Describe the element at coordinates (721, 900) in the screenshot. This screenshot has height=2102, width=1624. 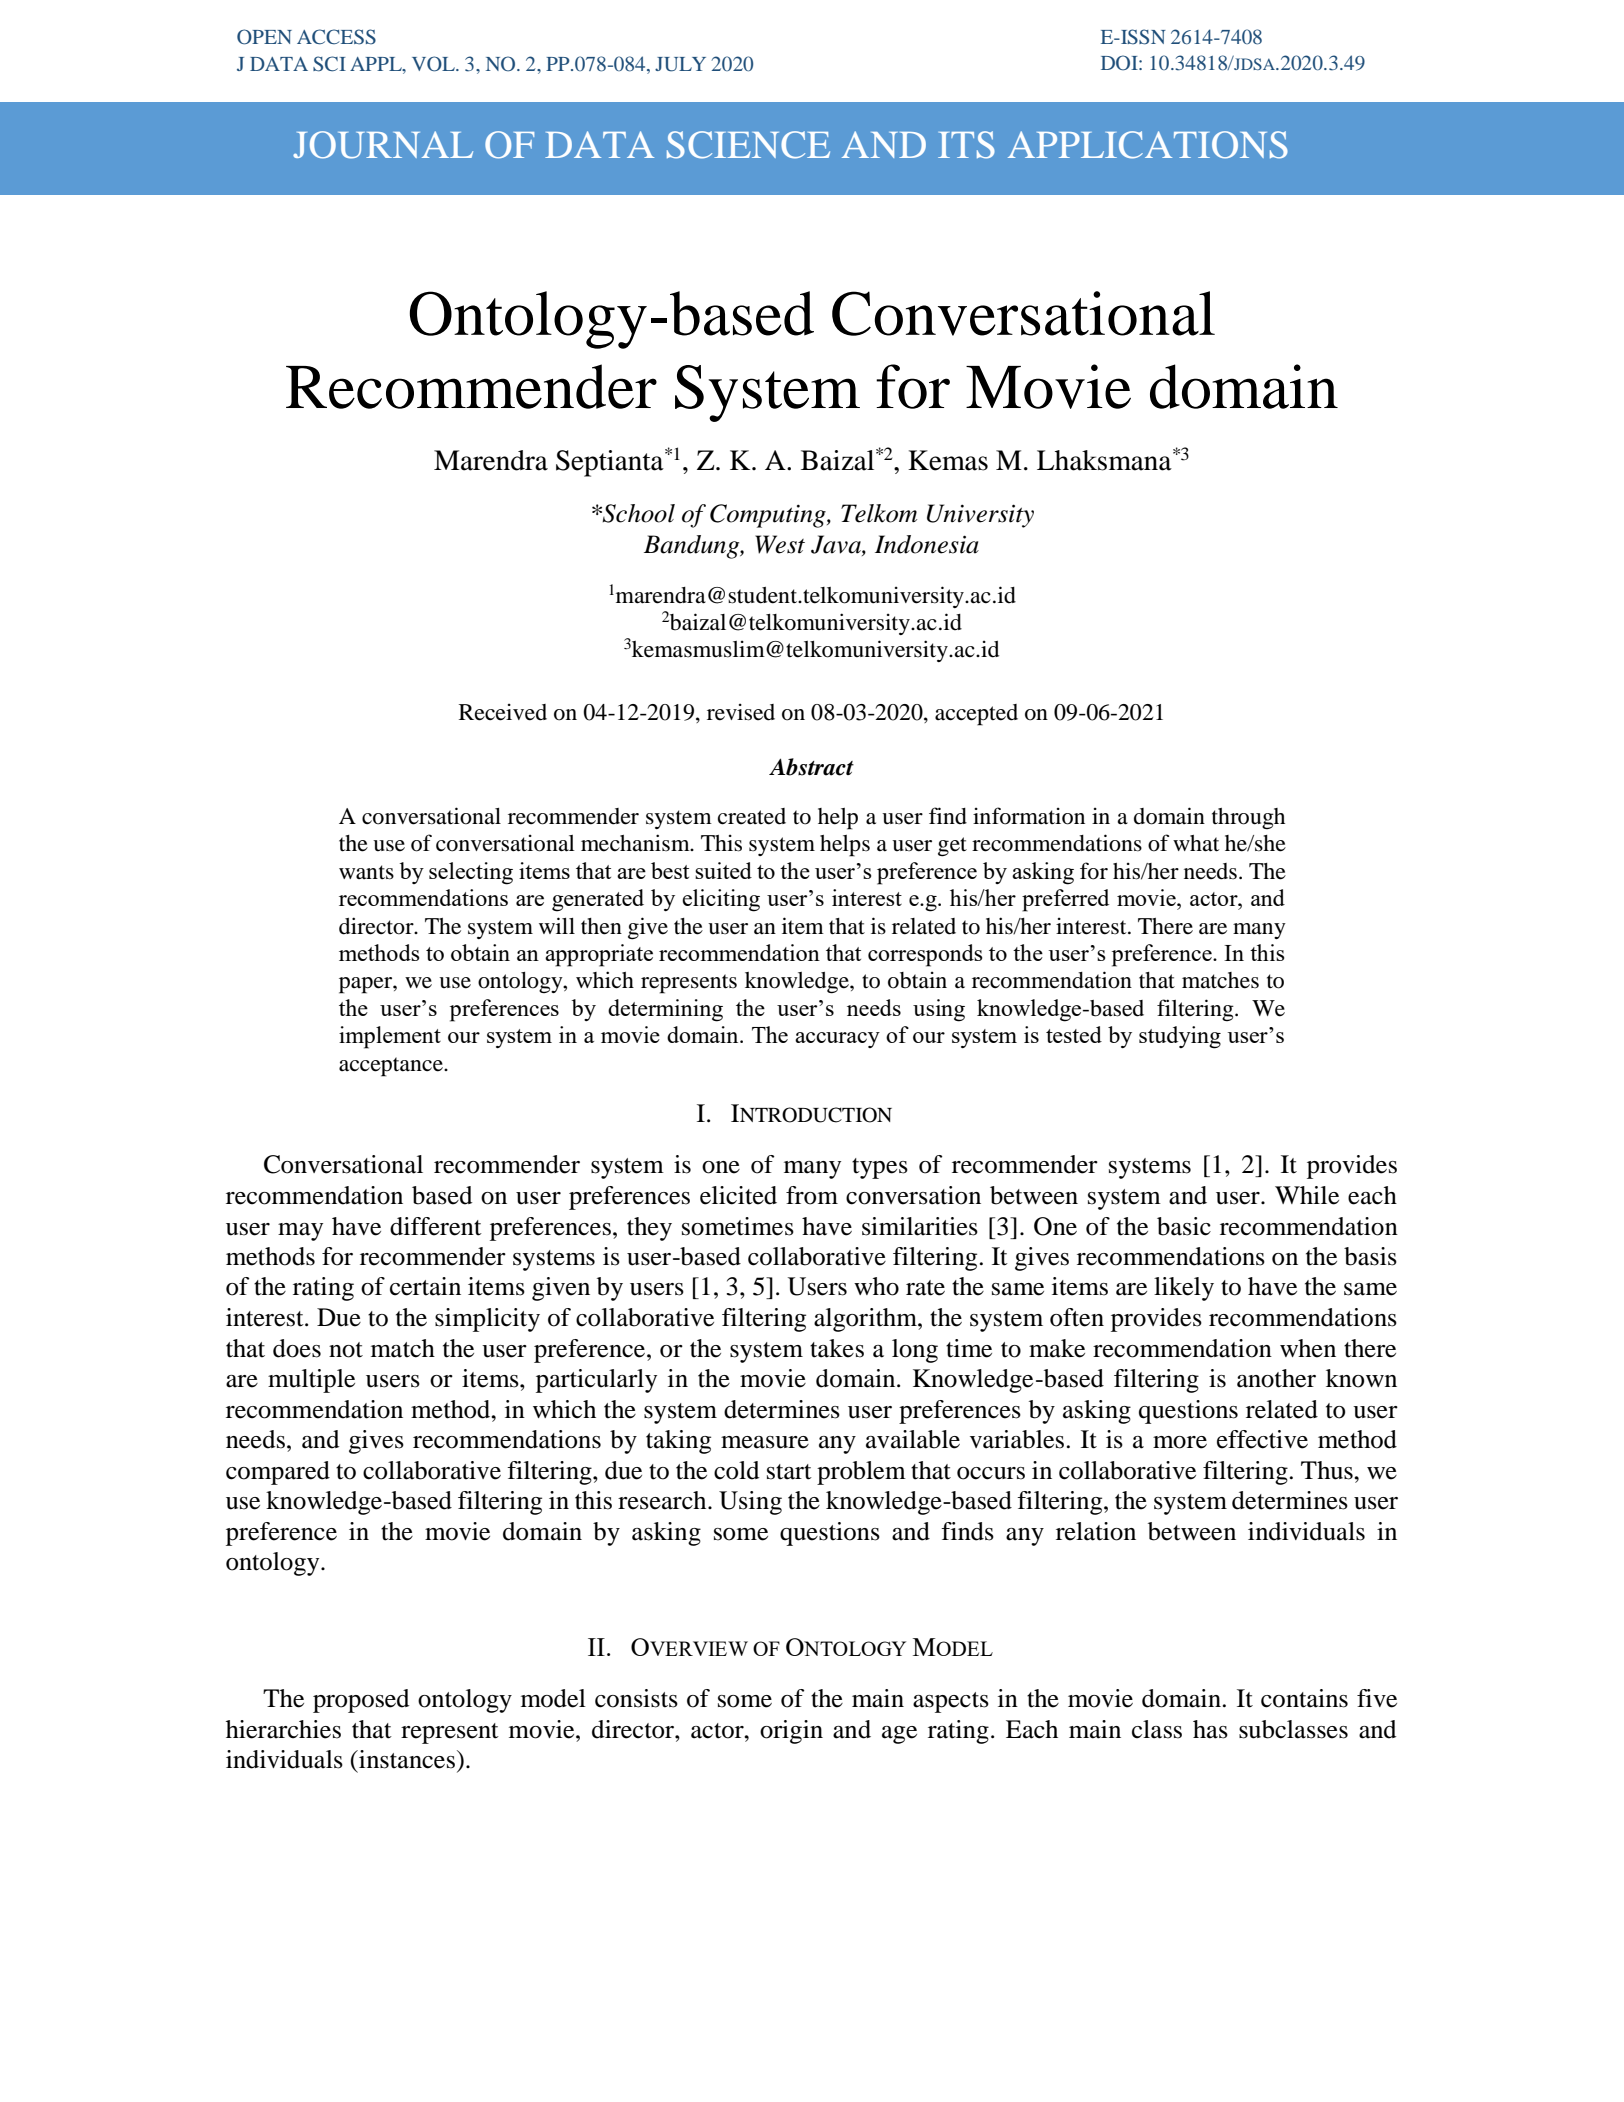
I see `eliciting` at that location.
